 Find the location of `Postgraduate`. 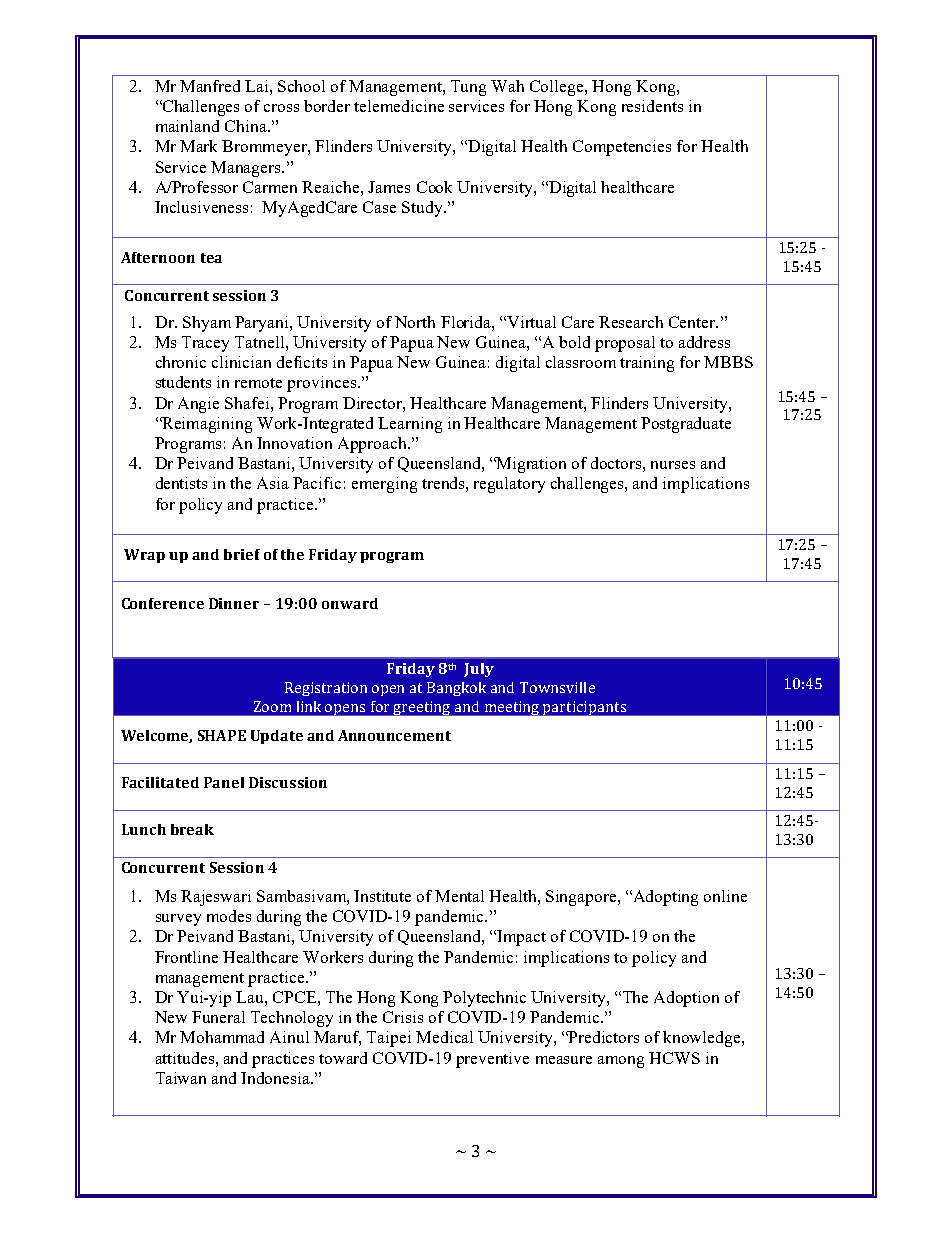

Postgraduate is located at coordinates (686, 425).
